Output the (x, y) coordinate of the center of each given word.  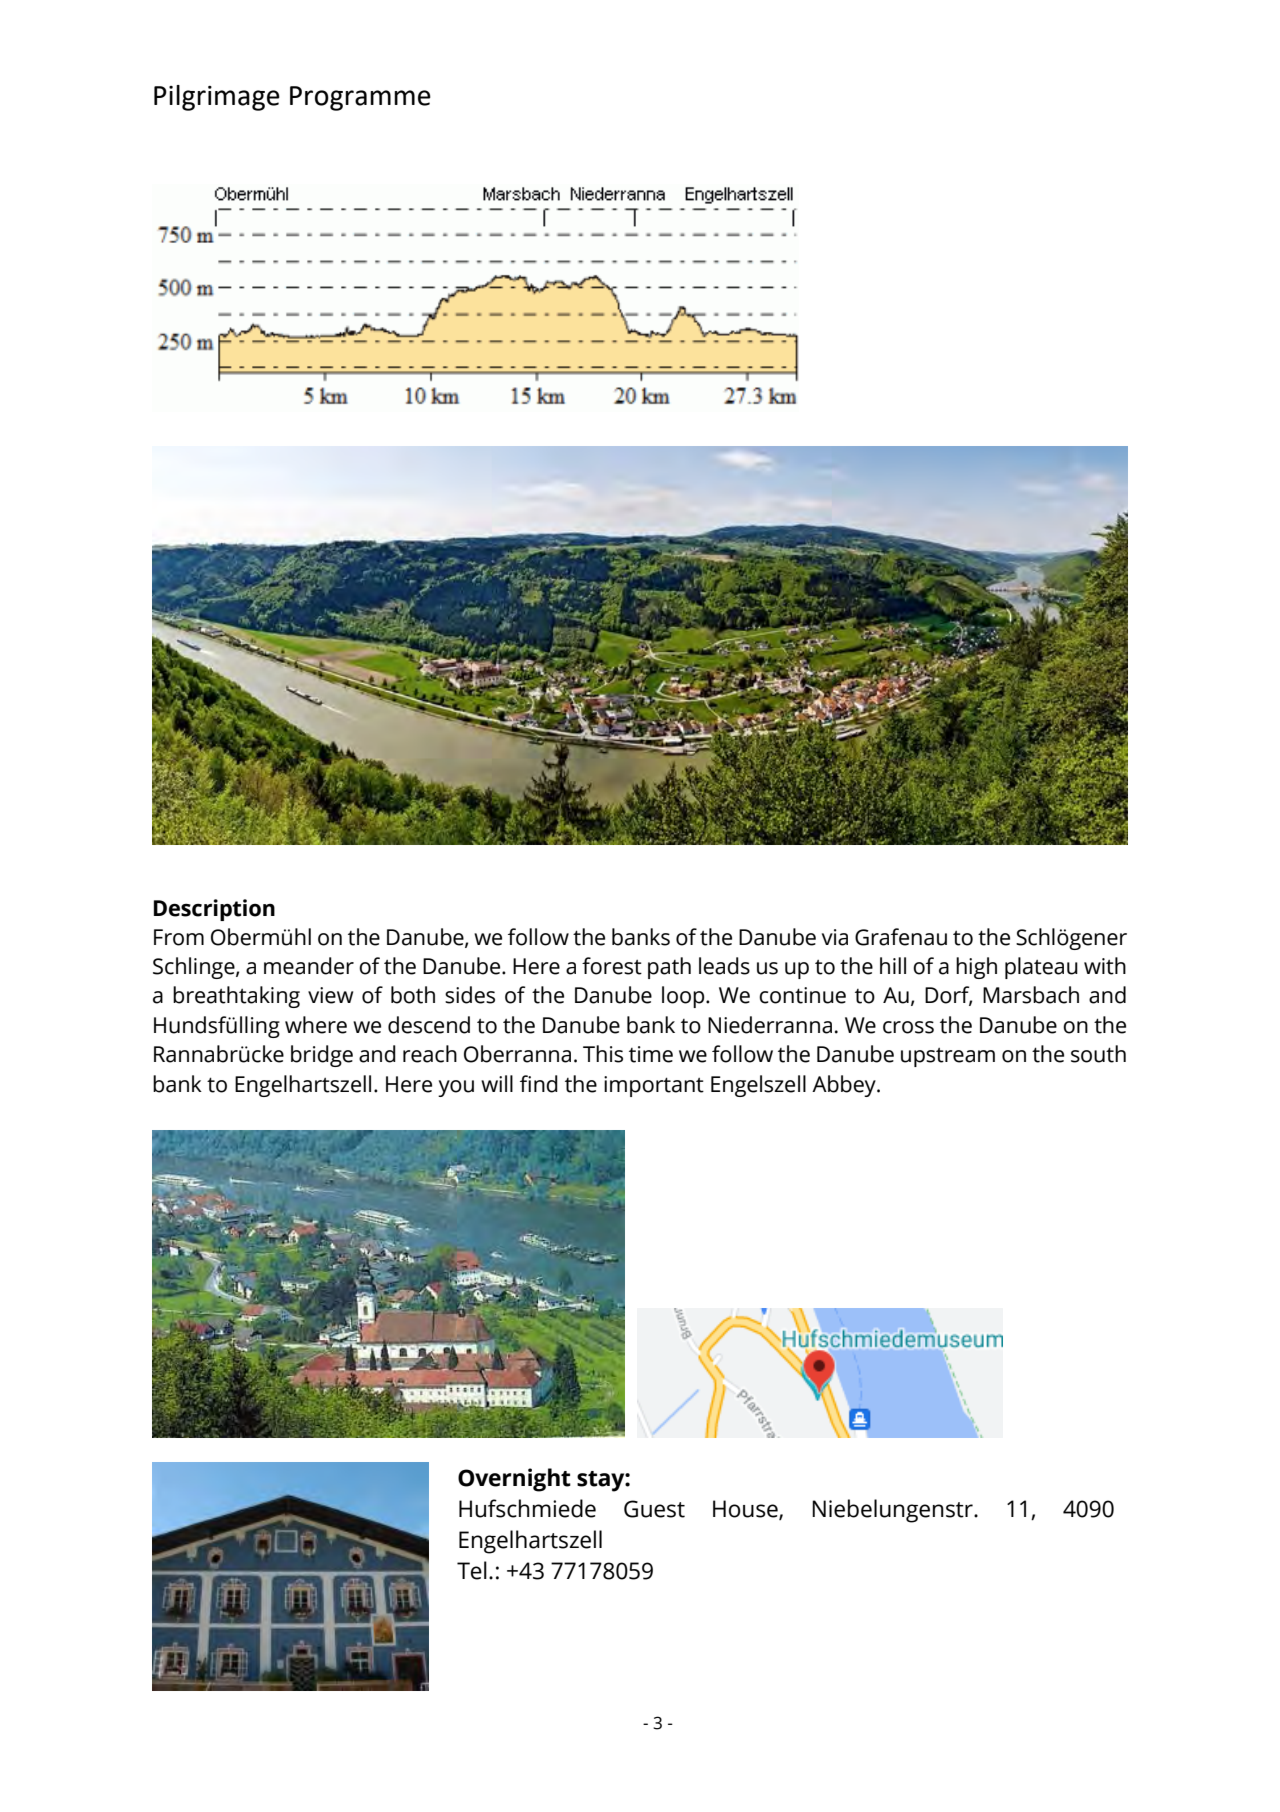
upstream (948, 1057)
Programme (360, 98)
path (669, 968)
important (654, 1086)
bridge (322, 1056)
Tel (472, 1570)
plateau (1041, 968)
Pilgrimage (217, 98)
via (835, 937)
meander (309, 966)
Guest (654, 1509)
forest (612, 966)
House (746, 1510)
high (976, 968)
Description (214, 910)
